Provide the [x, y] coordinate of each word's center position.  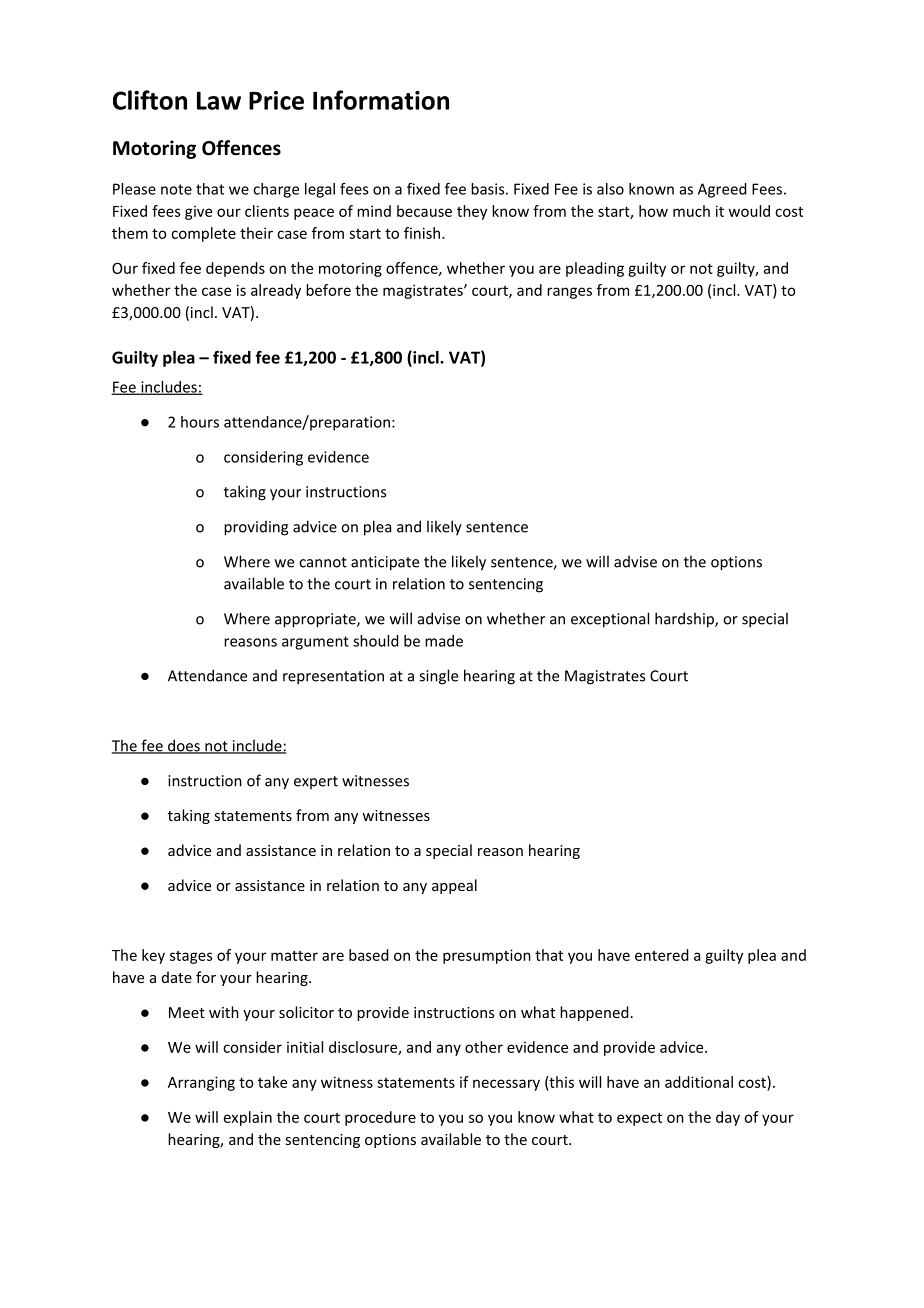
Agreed [722, 190]
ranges [569, 293]
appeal [454, 886]
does [184, 746]
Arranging [201, 1083]
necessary [506, 1085]
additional [699, 1082]
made [444, 641]
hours [200, 422]
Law [219, 100]
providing [256, 528]
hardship [685, 620]
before [328, 290]
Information [381, 100]
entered [662, 955]
